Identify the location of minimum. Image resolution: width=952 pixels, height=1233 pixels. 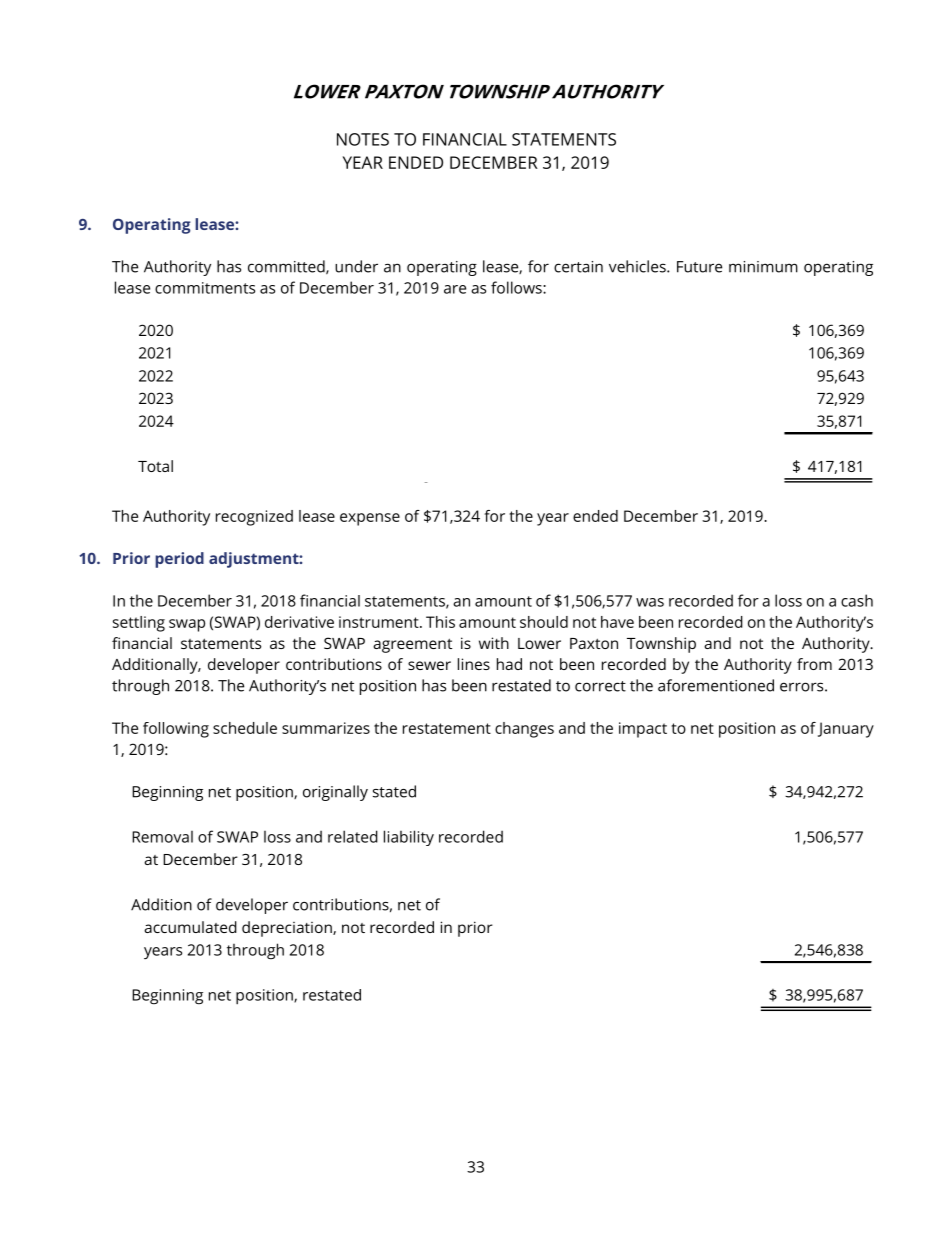
(763, 267).
